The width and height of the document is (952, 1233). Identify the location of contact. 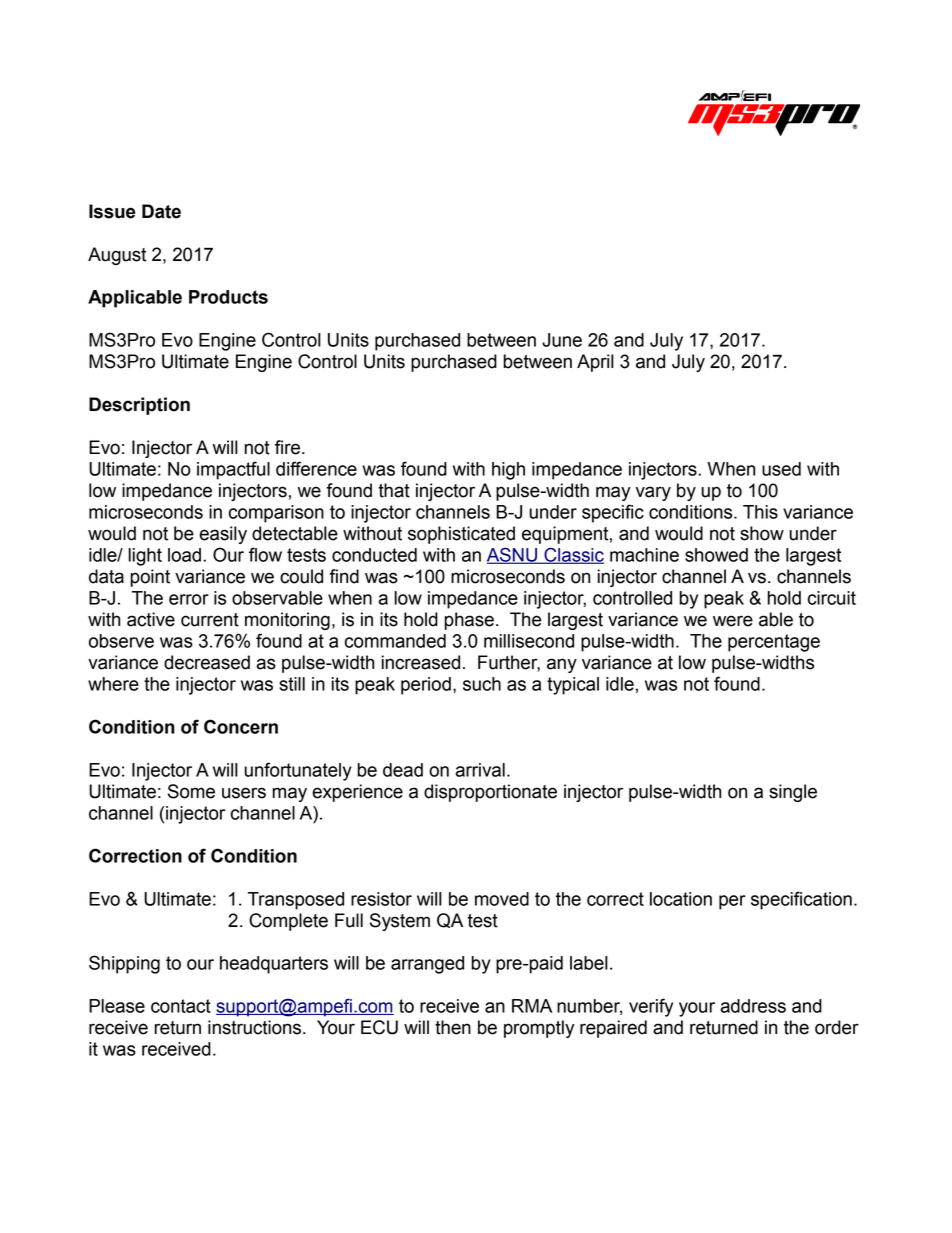
(181, 1006).
